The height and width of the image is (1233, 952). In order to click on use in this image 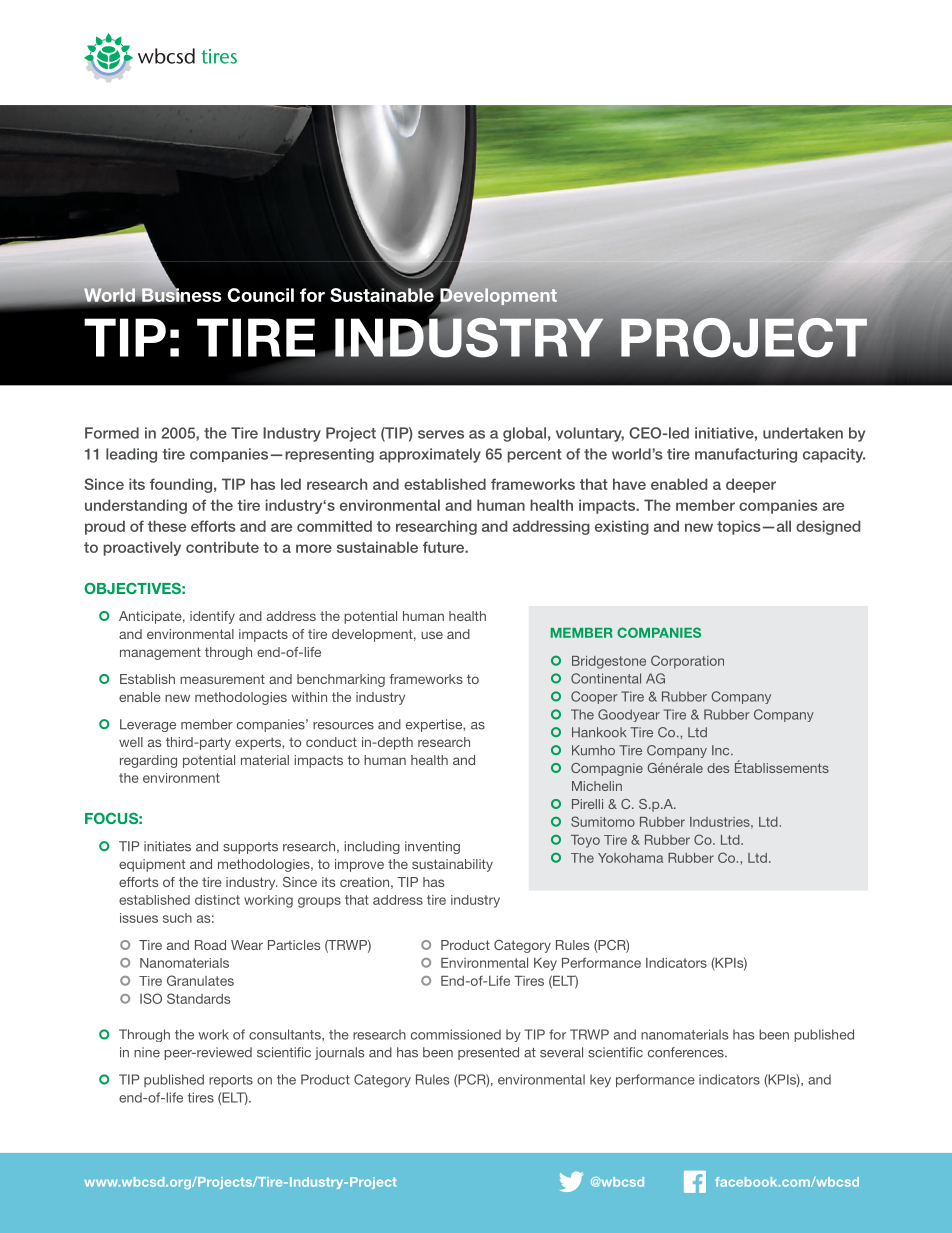, I will do `click(432, 635)`.
